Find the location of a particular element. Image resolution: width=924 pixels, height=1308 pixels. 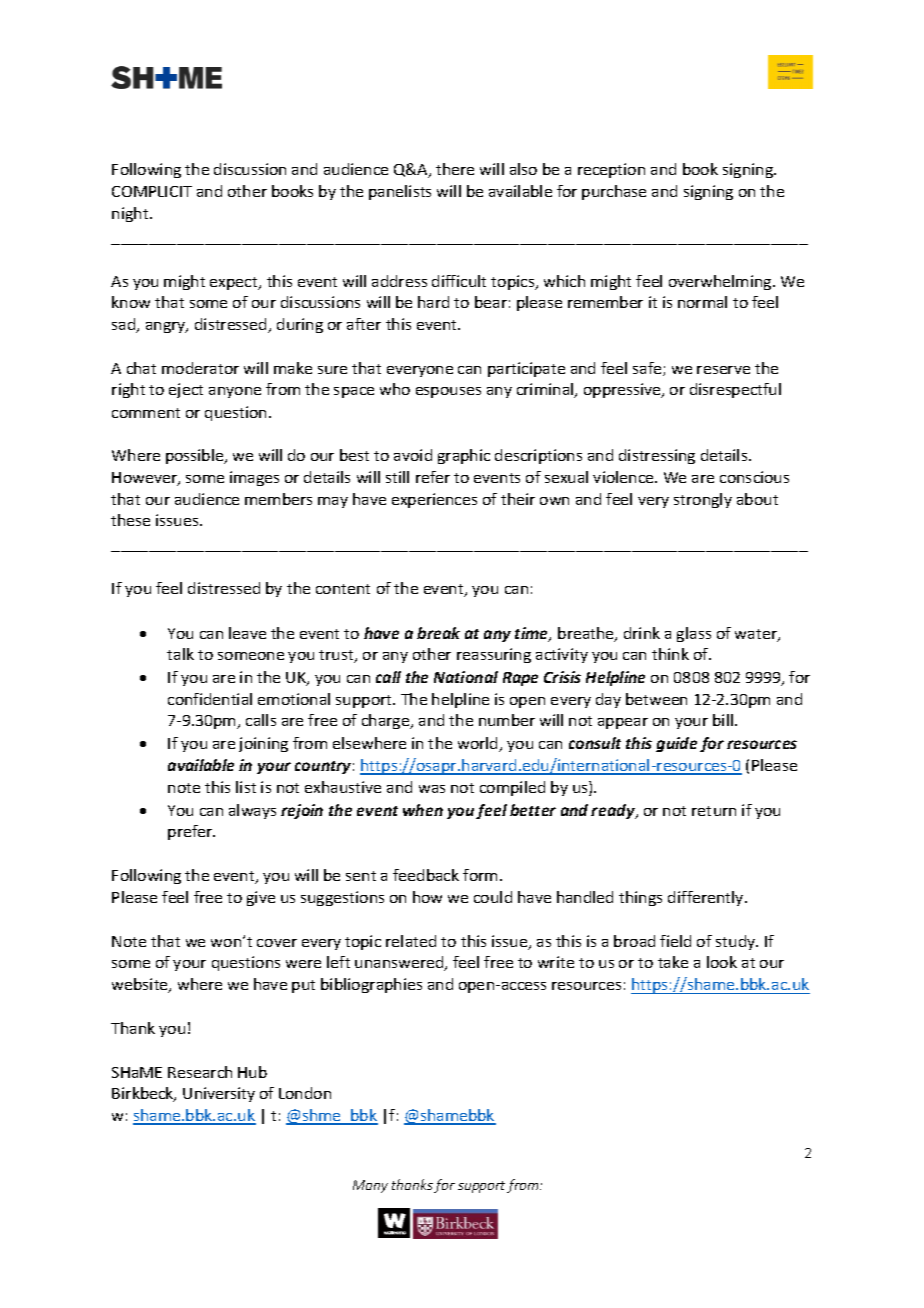

Many is located at coordinates (370, 1186).
